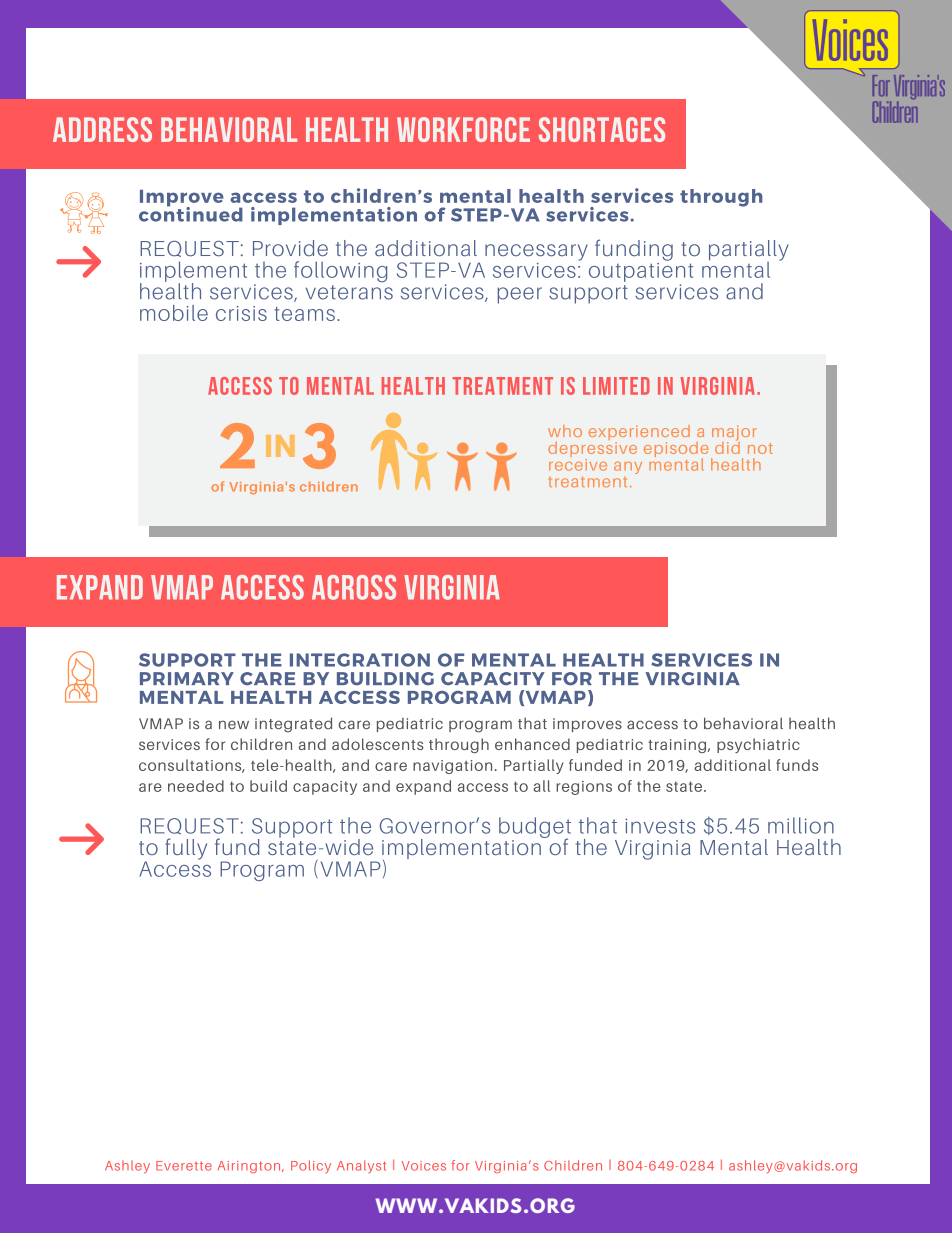 The image size is (952, 1233). I want to click on invests, so click(660, 826).
